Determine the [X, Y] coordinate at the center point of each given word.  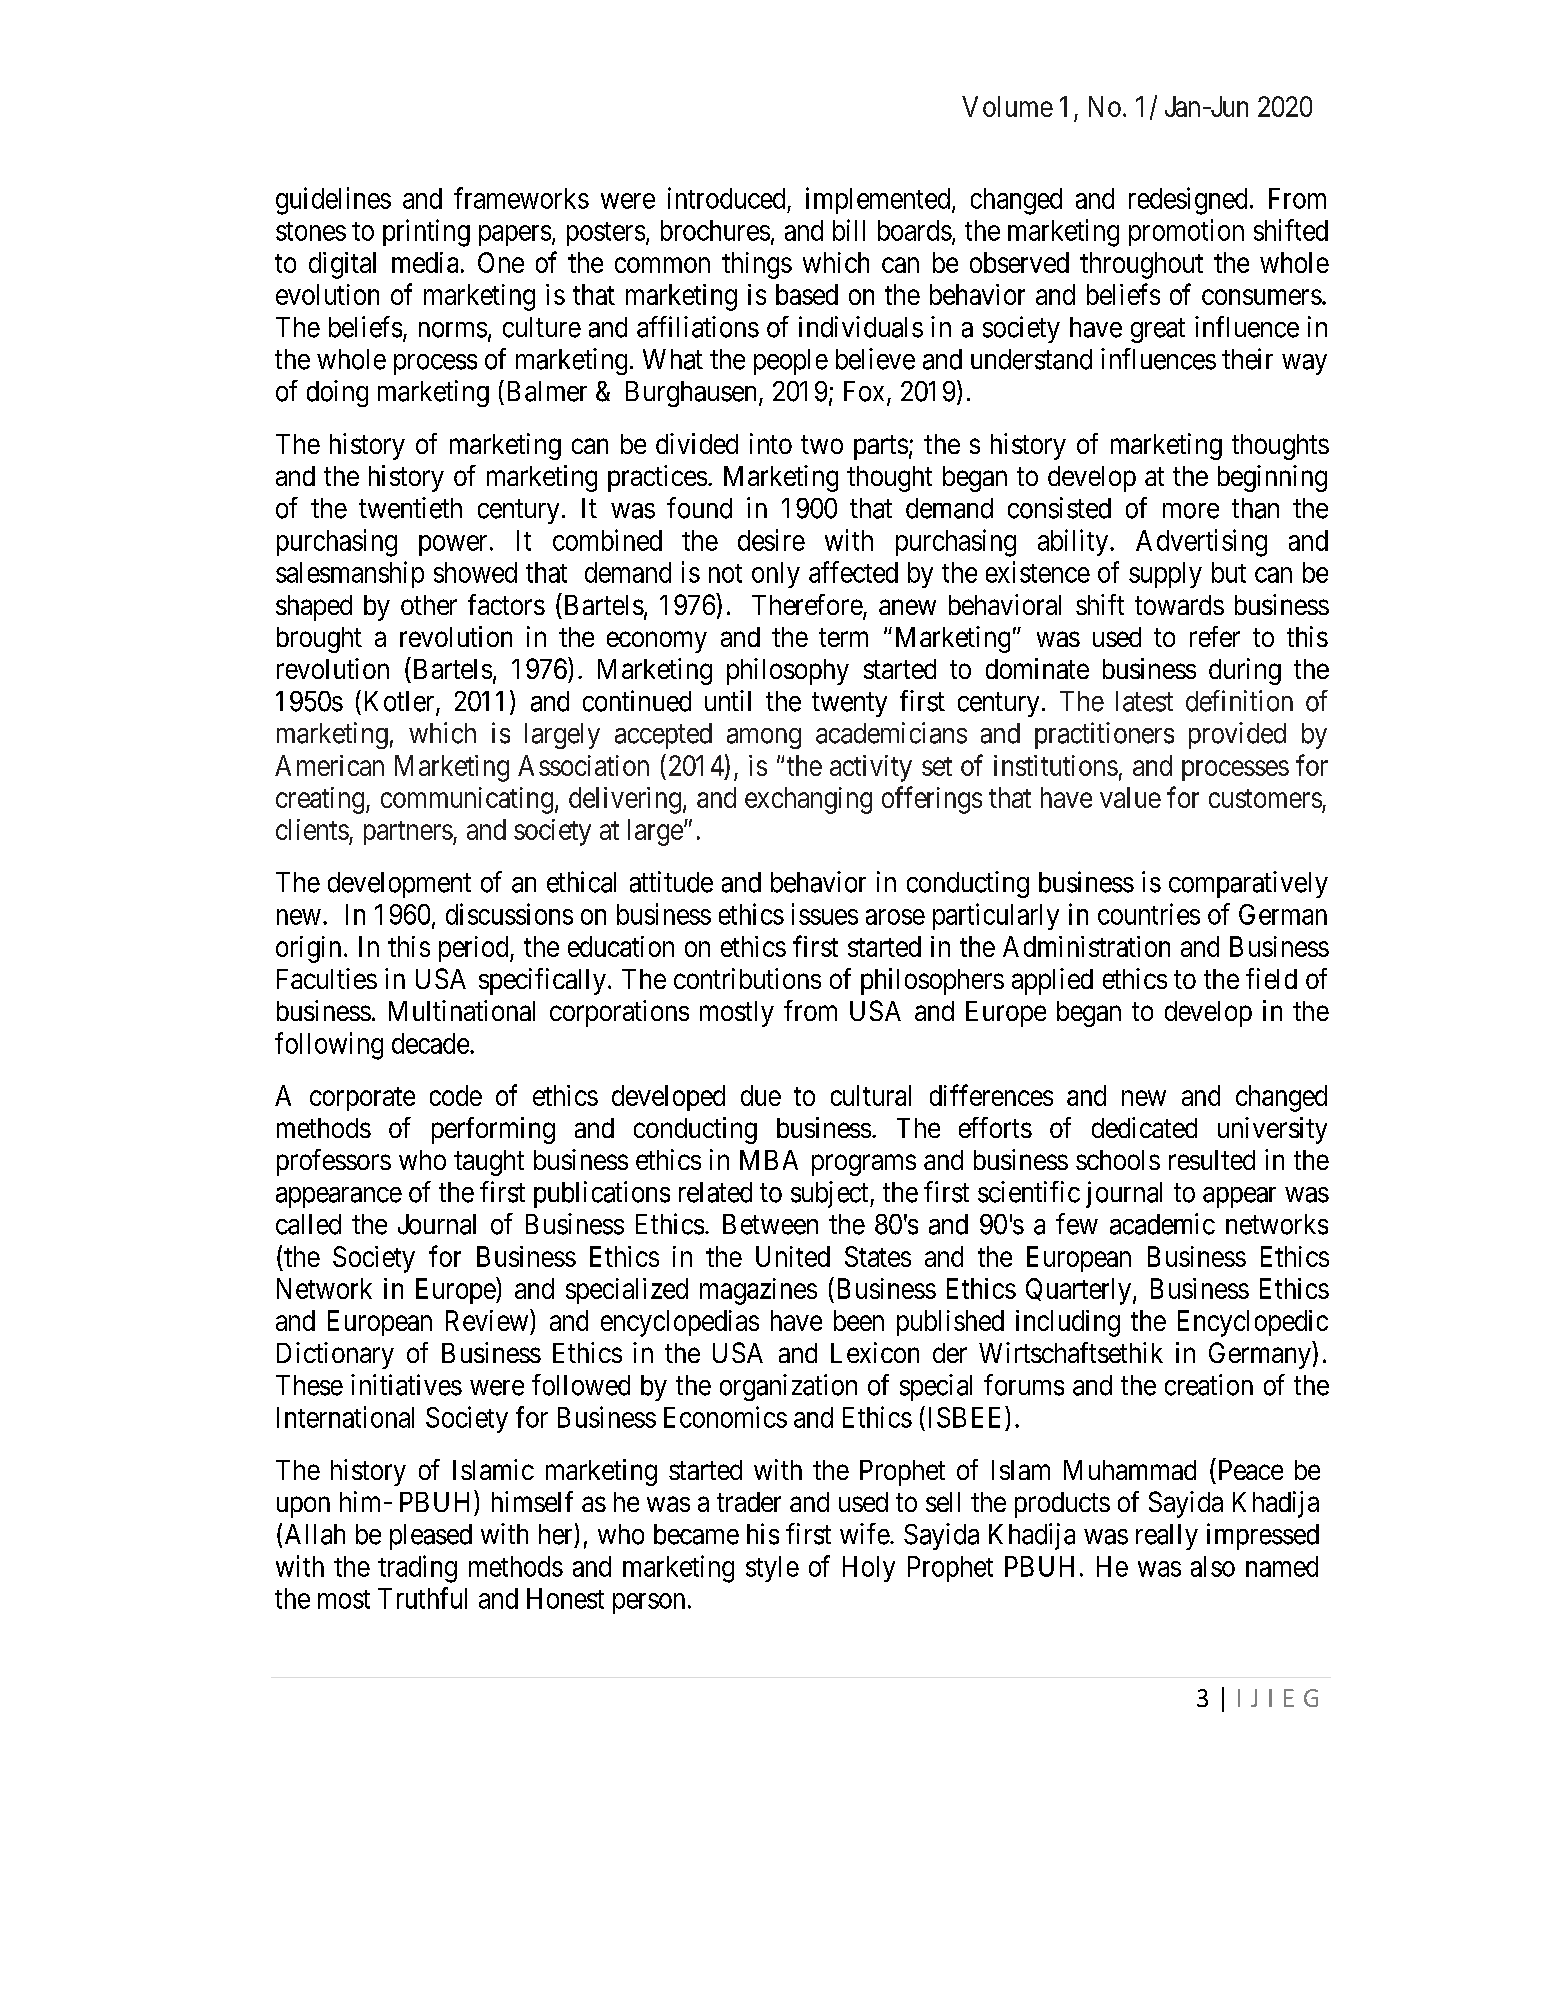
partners [408, 833]
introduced [726, 198]
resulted [1212, 1160]
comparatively [1248, 884]
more [1191, 511]
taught [489, 1163]
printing [426, 233]
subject [831, 1194]
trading [417, 1569]
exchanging [808, 800]
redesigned [1188, 201]
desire [771, 540]
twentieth [410, 508]
